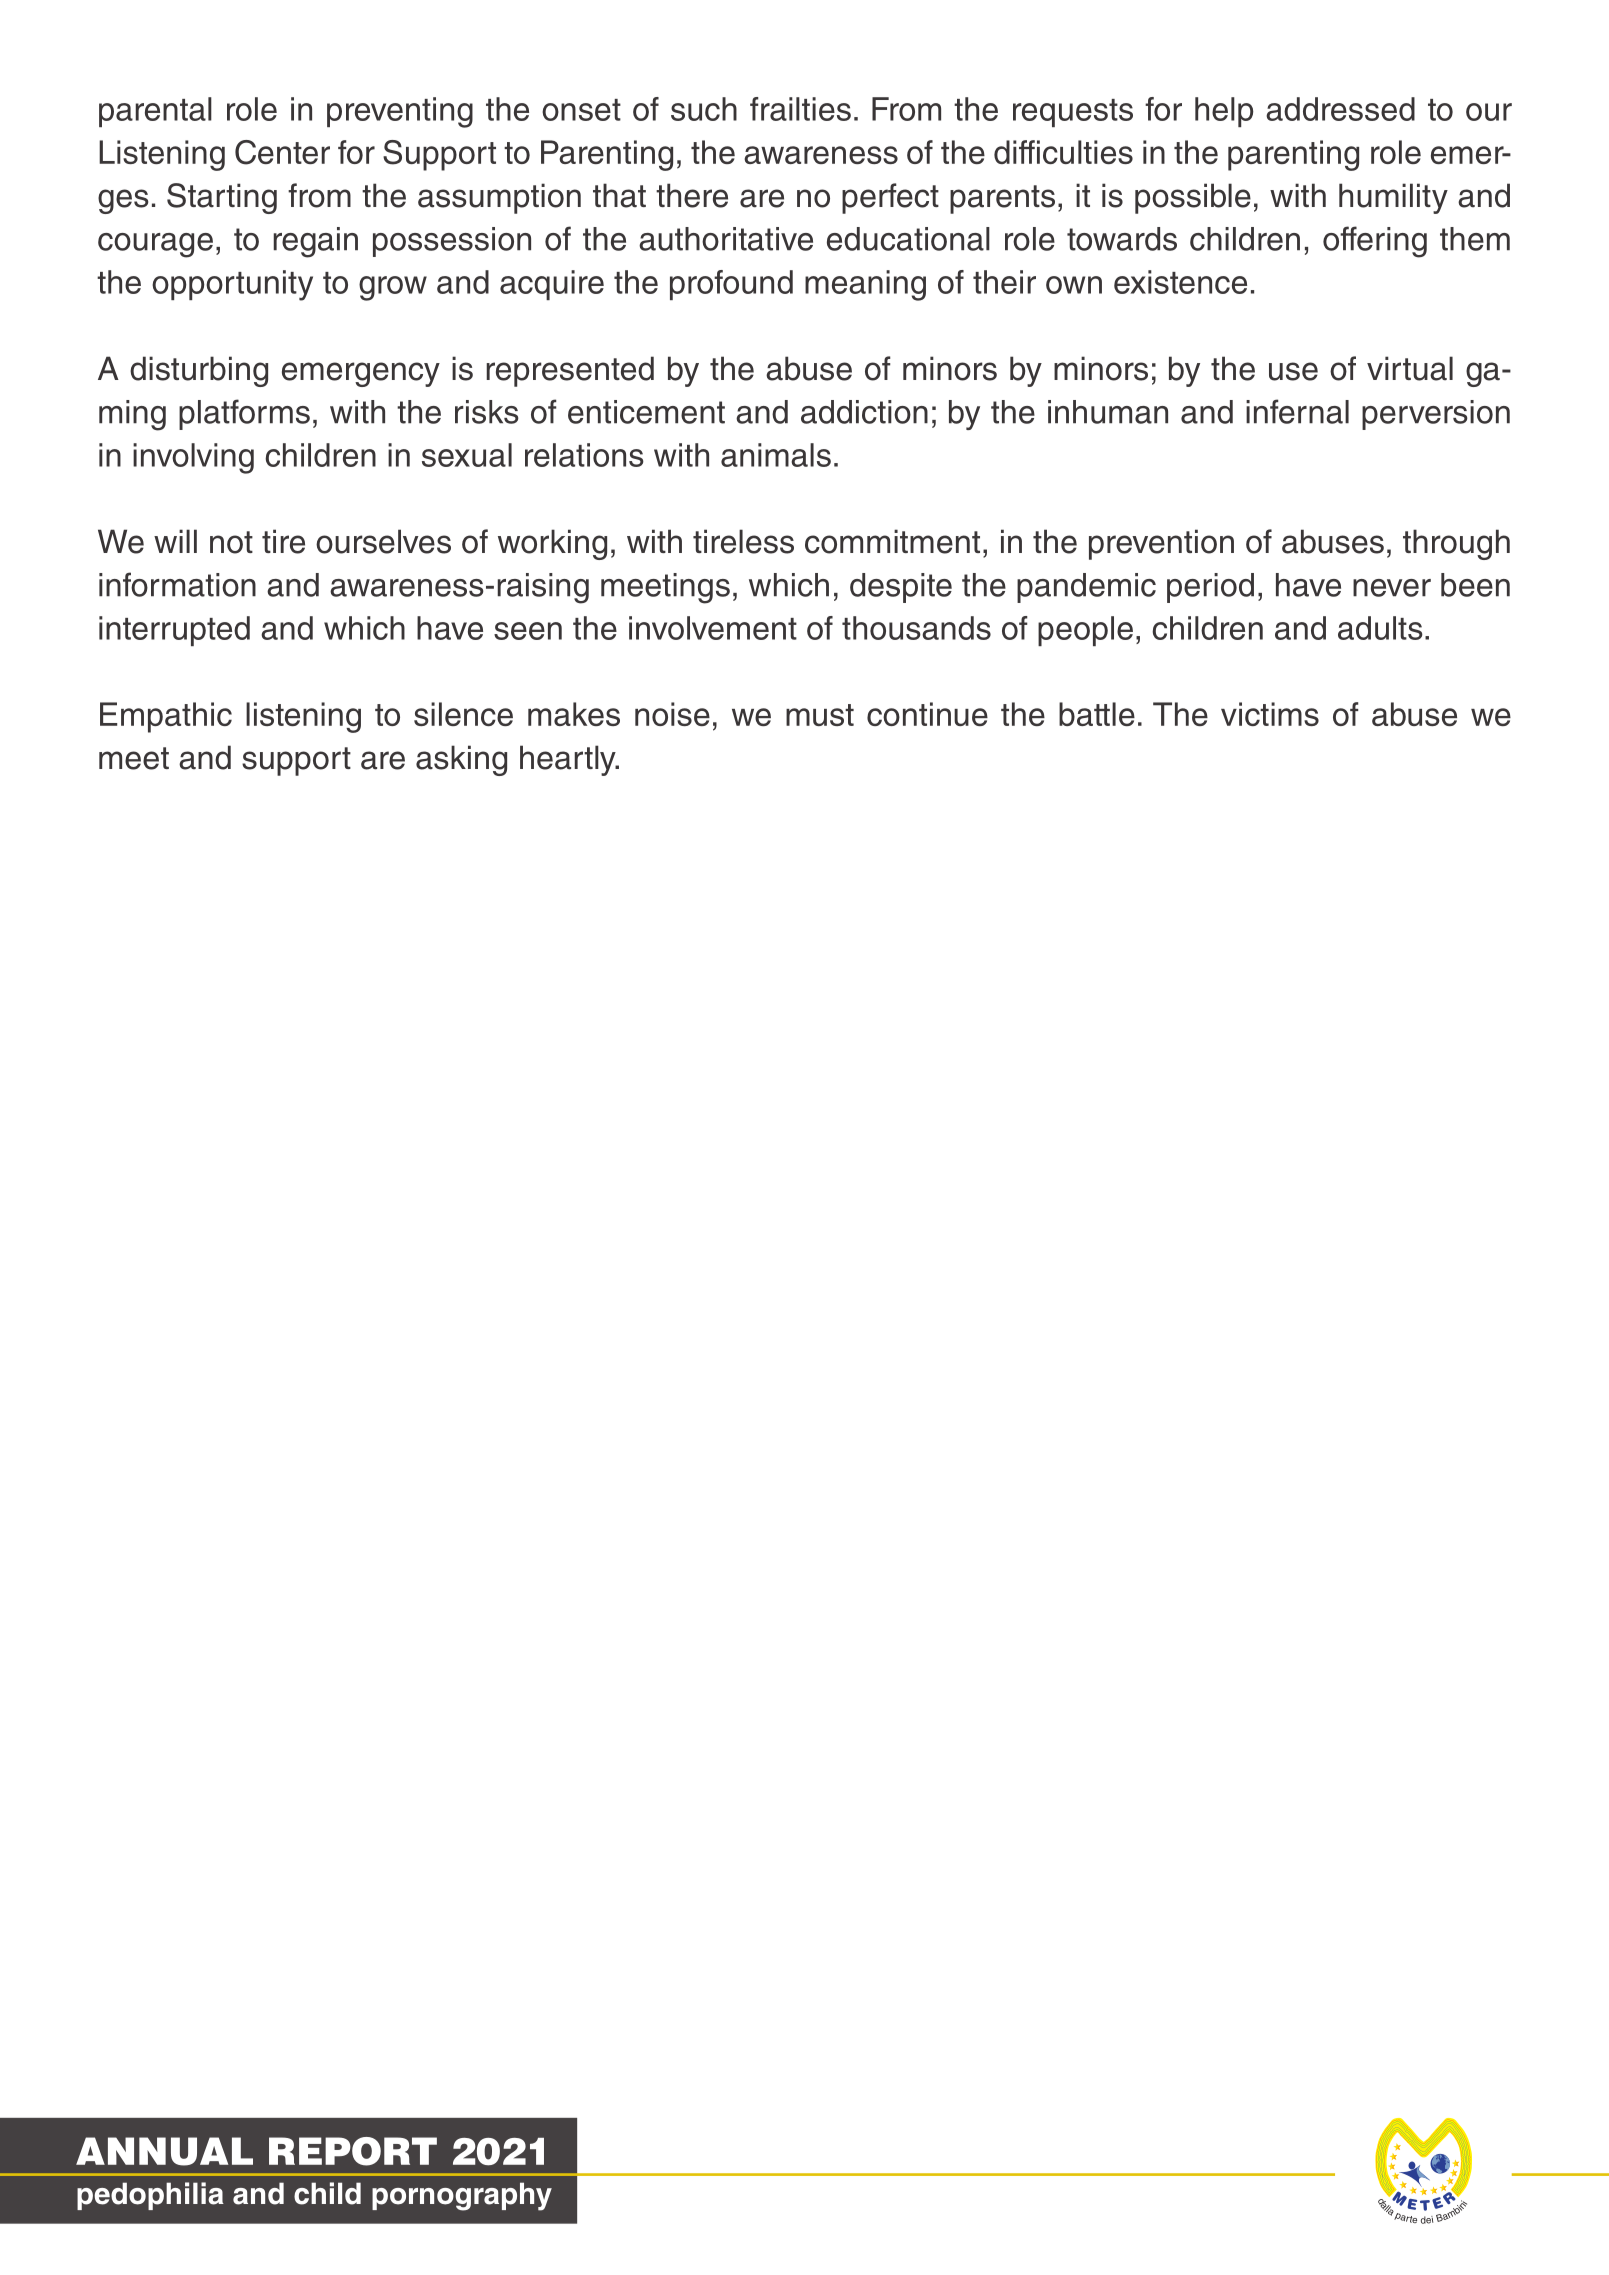  I want to click on must, so click(820, 715).
